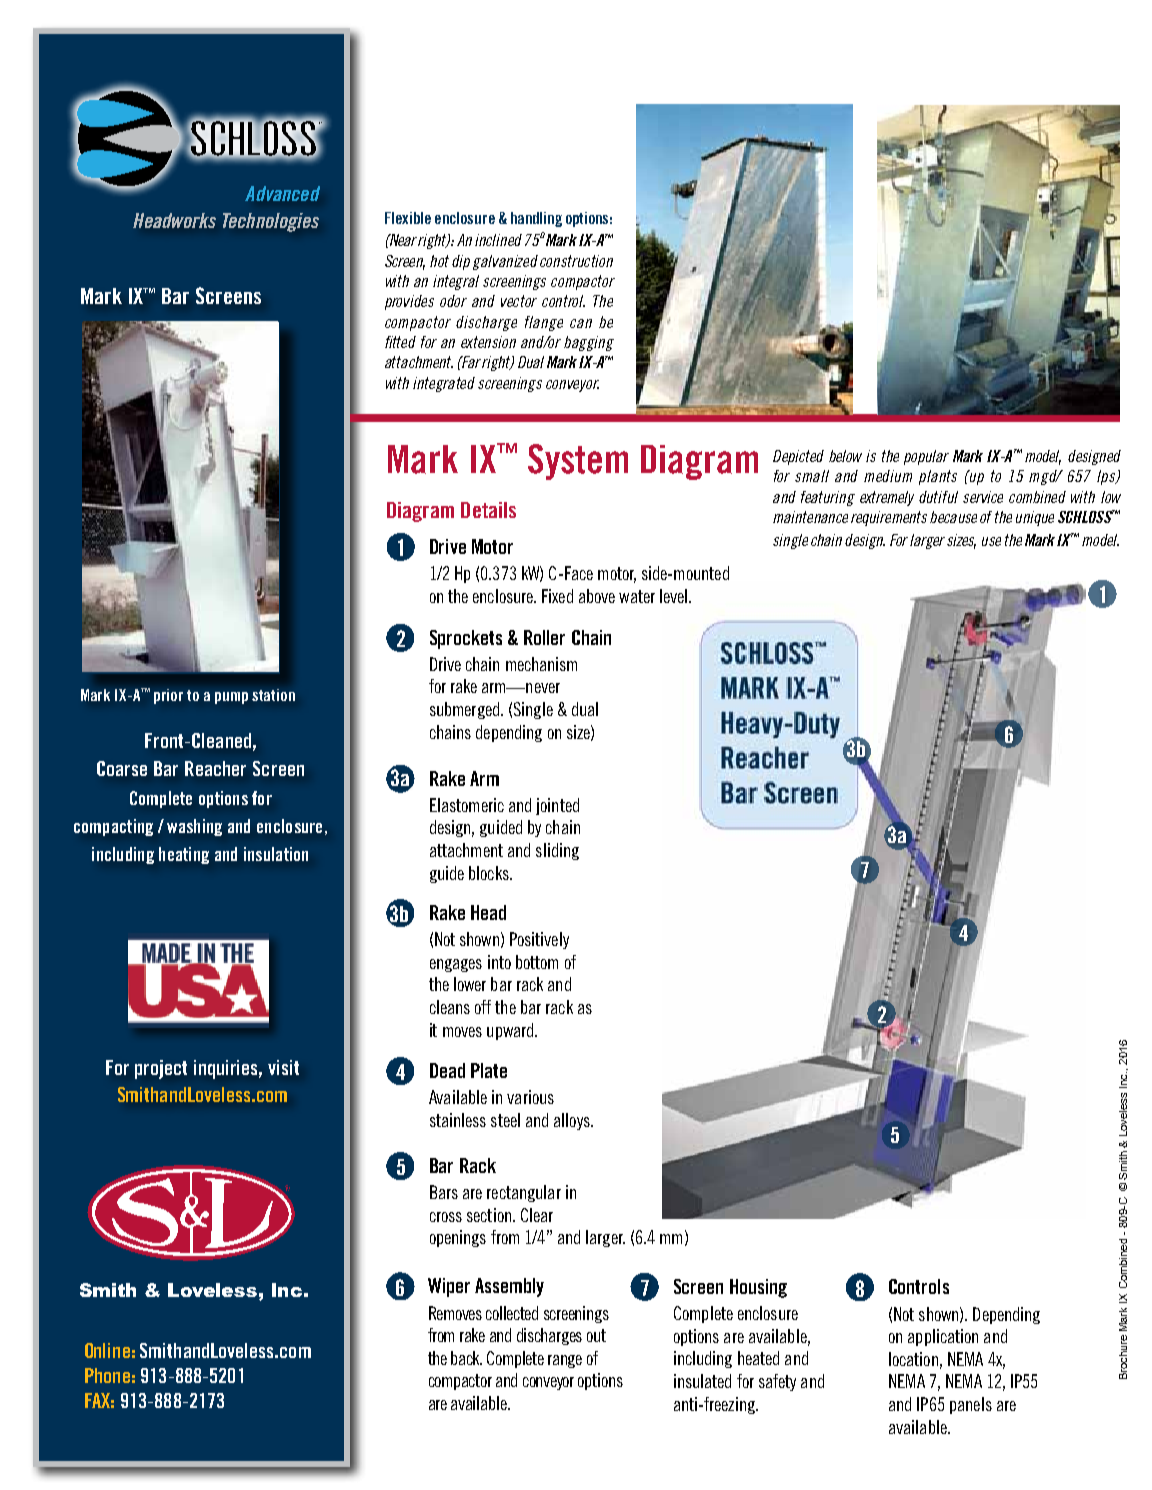  What do you see at coordinates (576, 261) in the document?
I see `construction` at bounding box center [576, 261].
